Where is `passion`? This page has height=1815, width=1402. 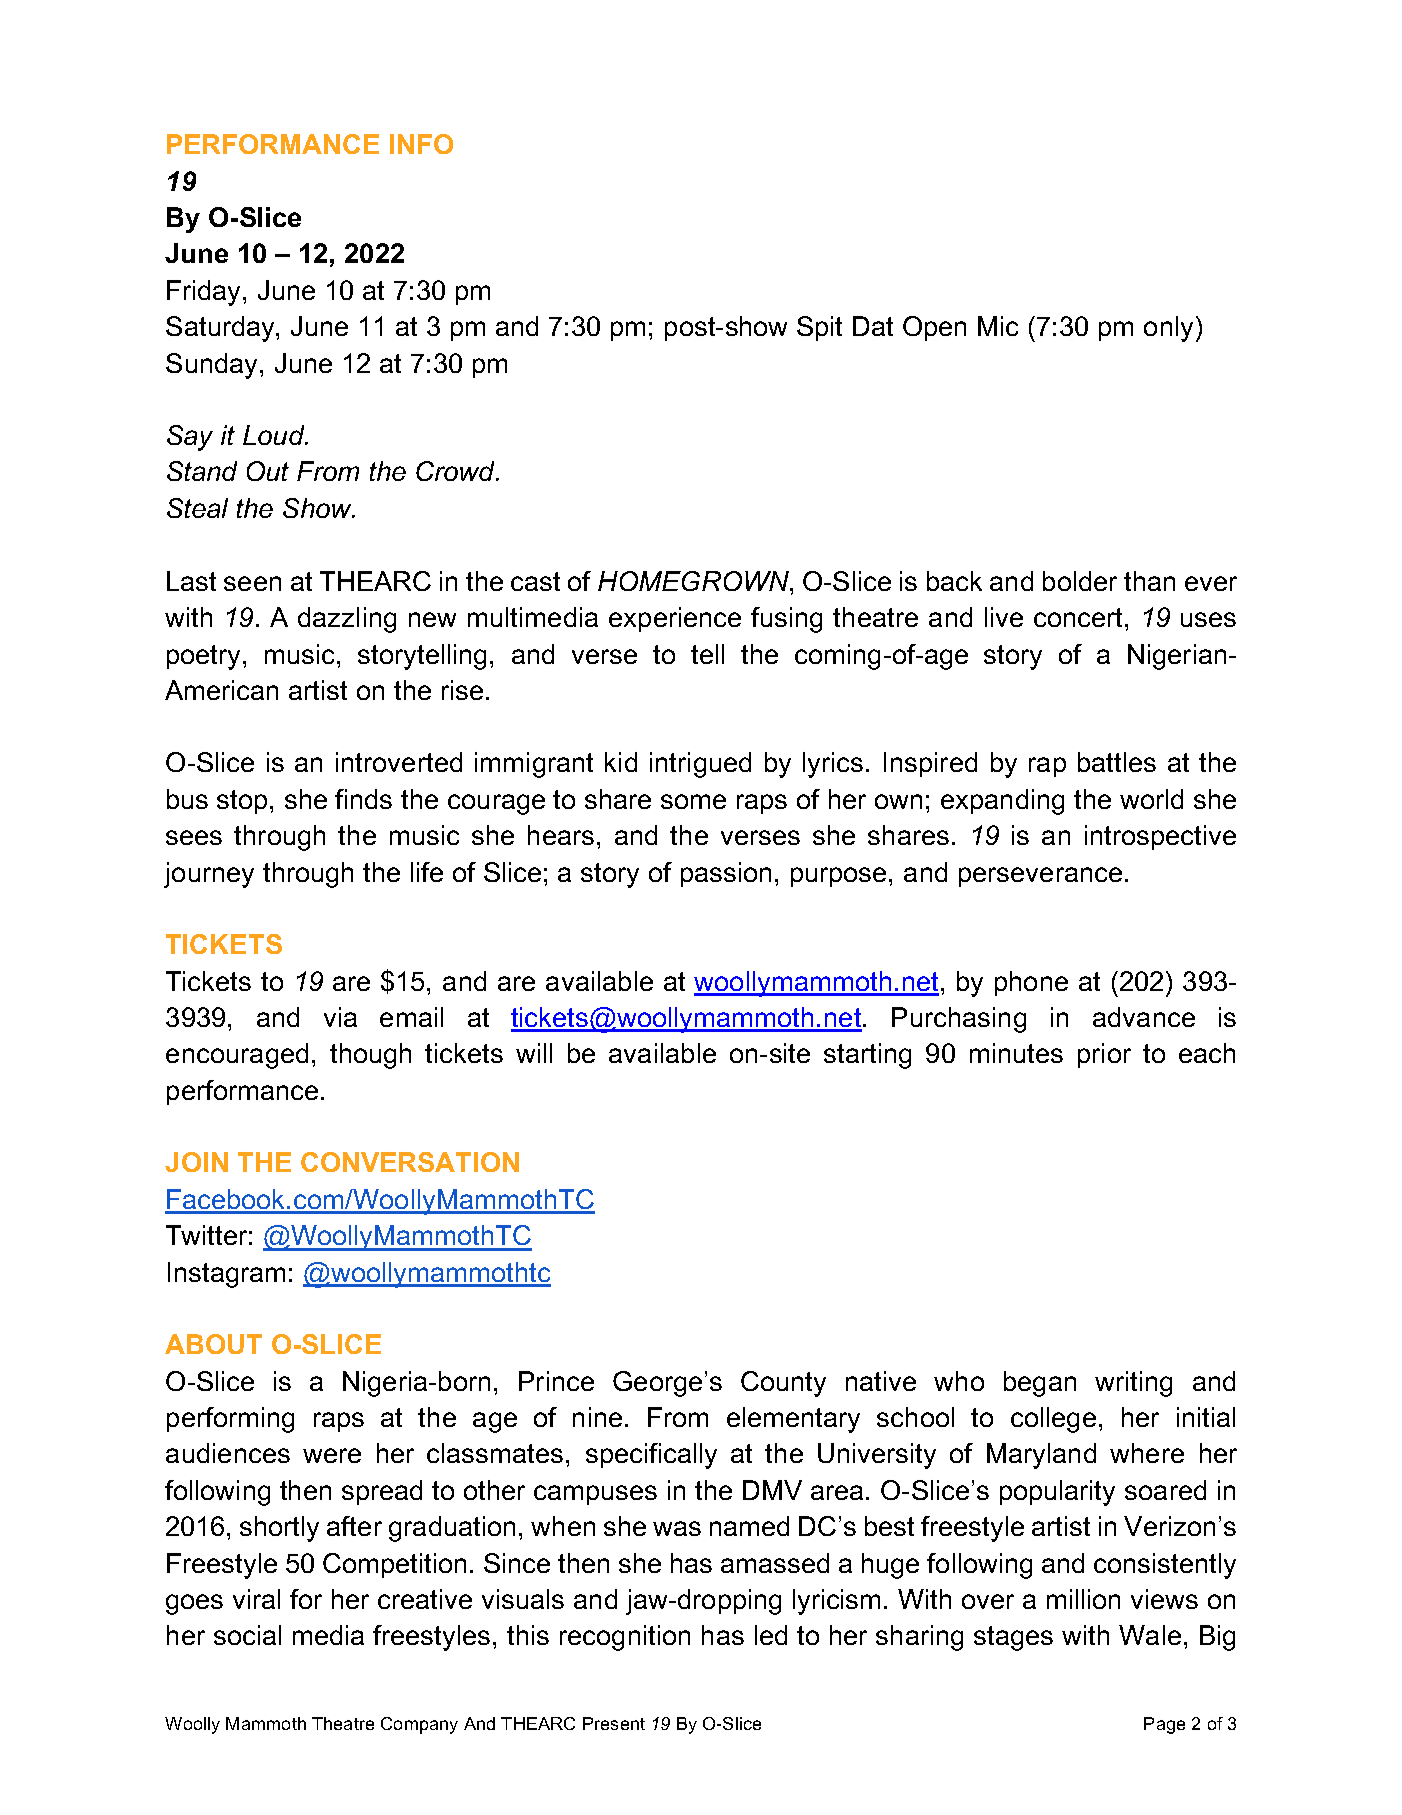 passion is located at coordinates (726, 874).
